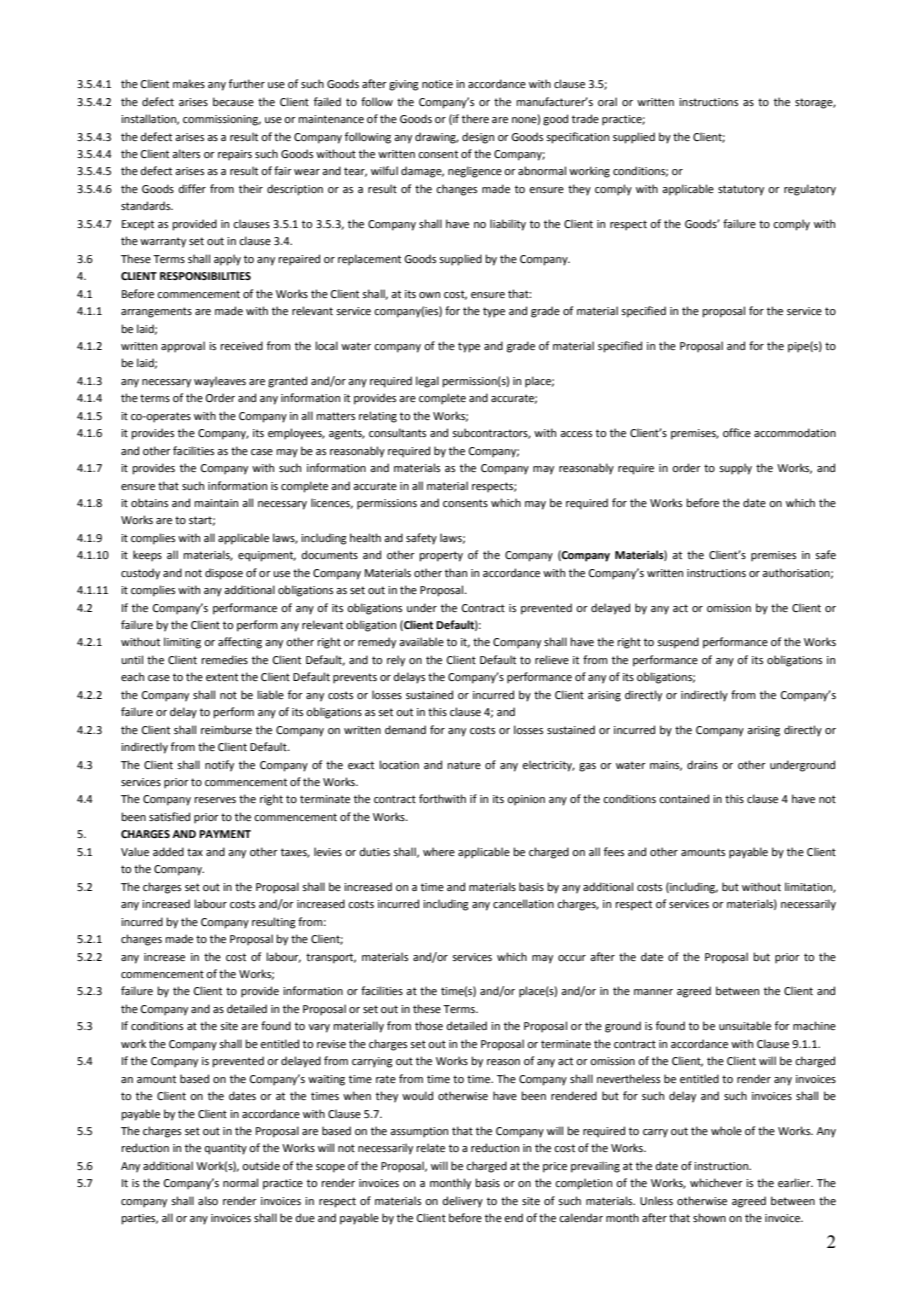 The image size is (924, 1308). I want to click on remedies, so click(225, 659).
